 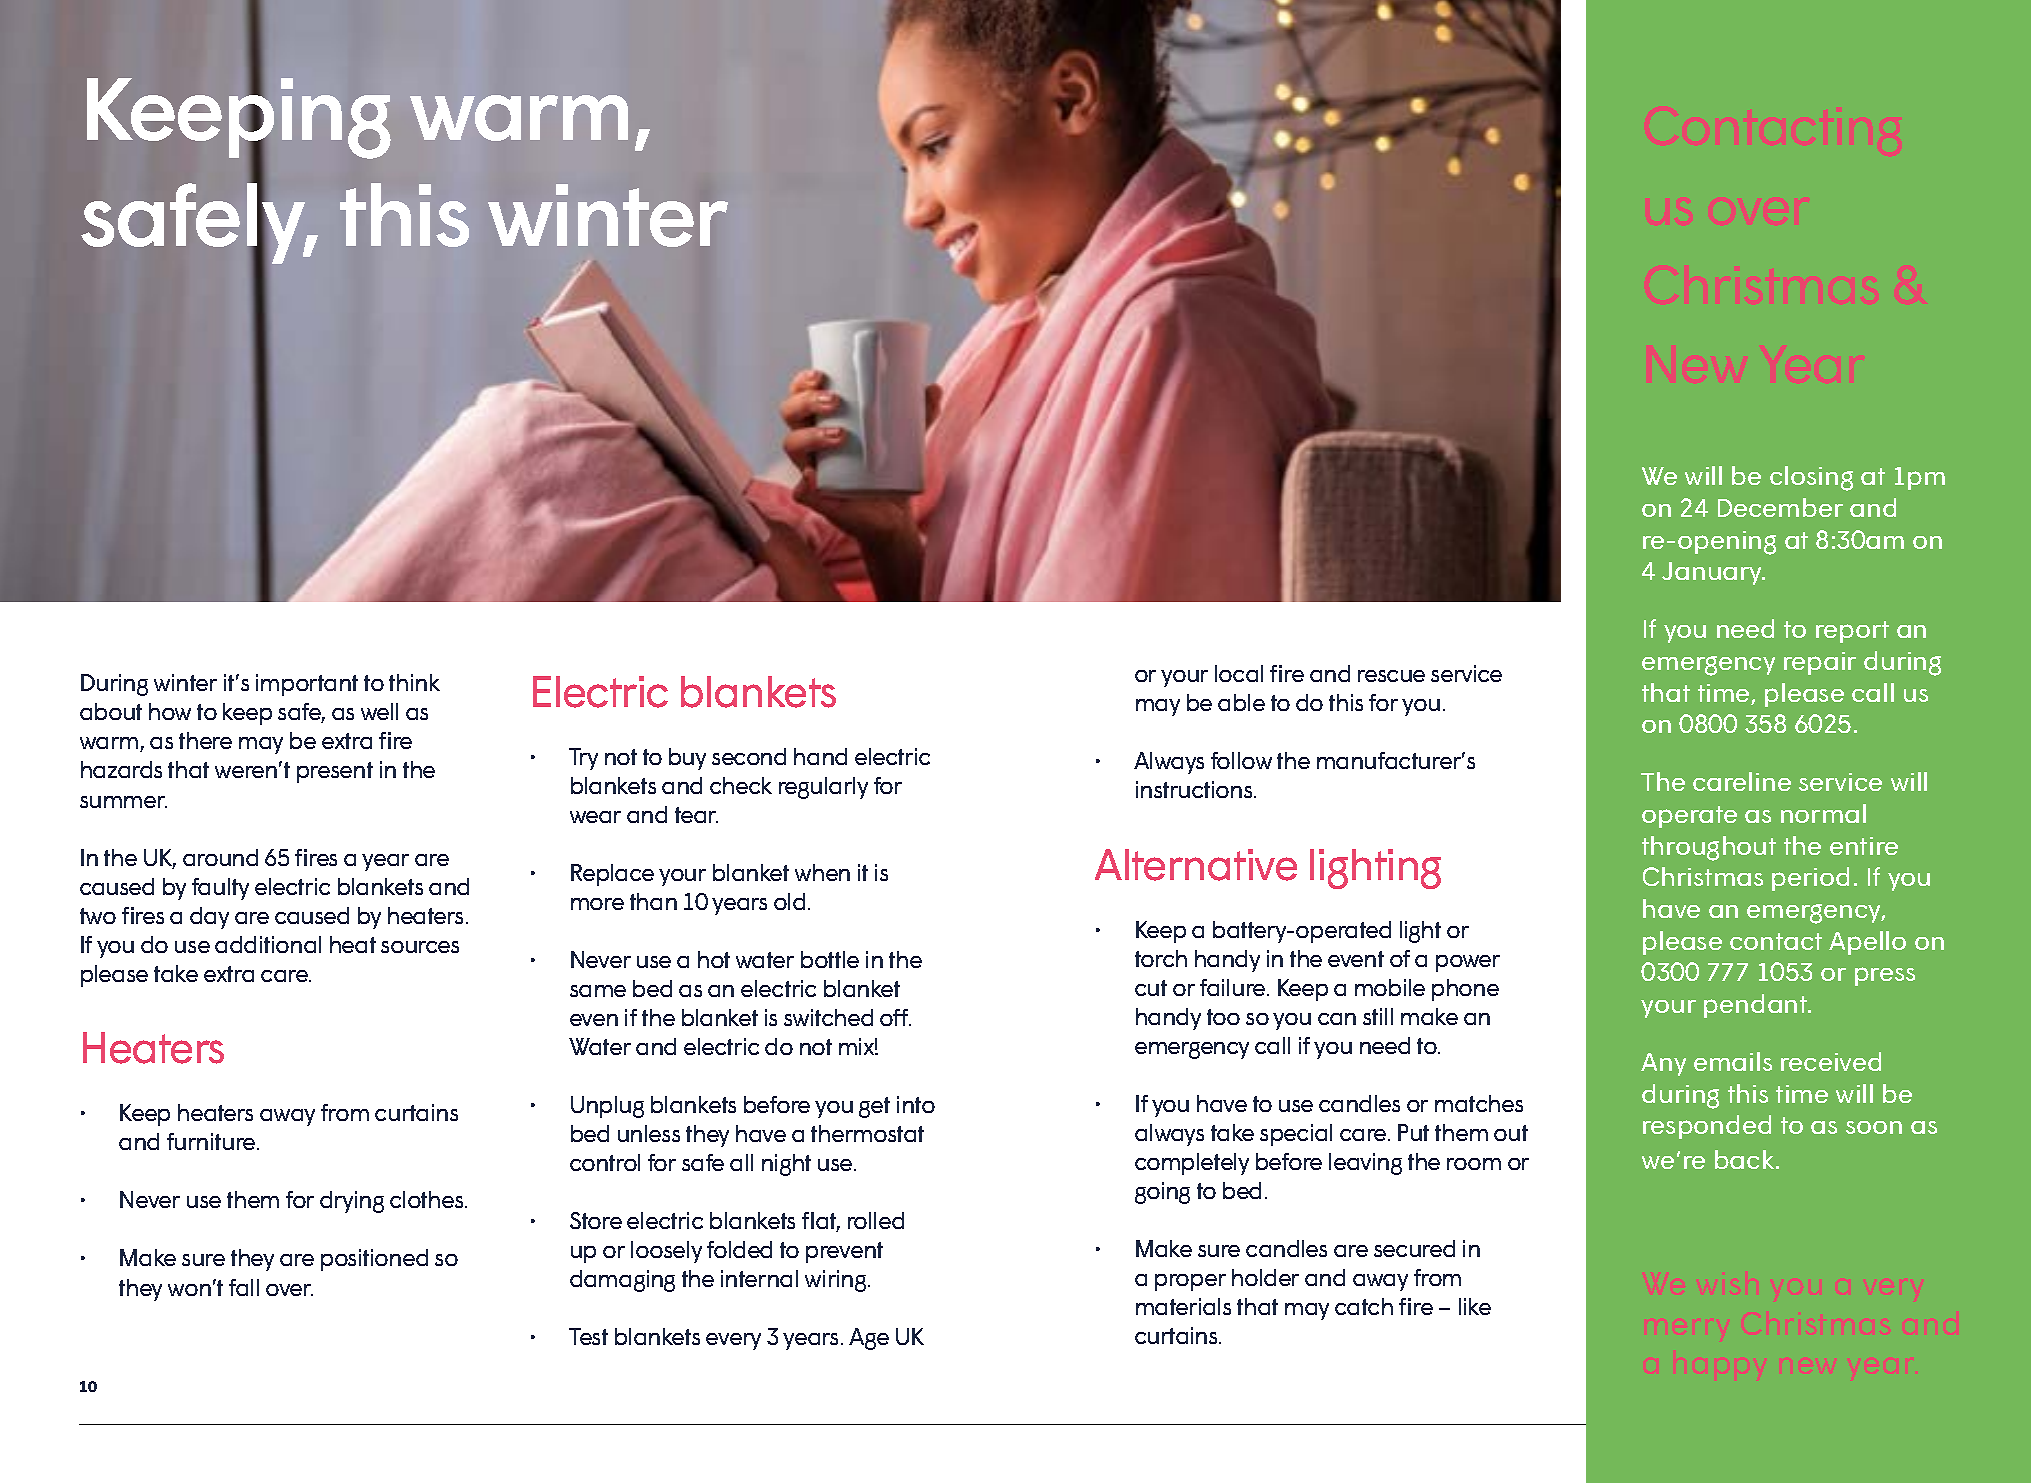 What do you see at coordinates (1810, 879) in the screenshot?
I see `period` at bounding box center [1810, 879].
